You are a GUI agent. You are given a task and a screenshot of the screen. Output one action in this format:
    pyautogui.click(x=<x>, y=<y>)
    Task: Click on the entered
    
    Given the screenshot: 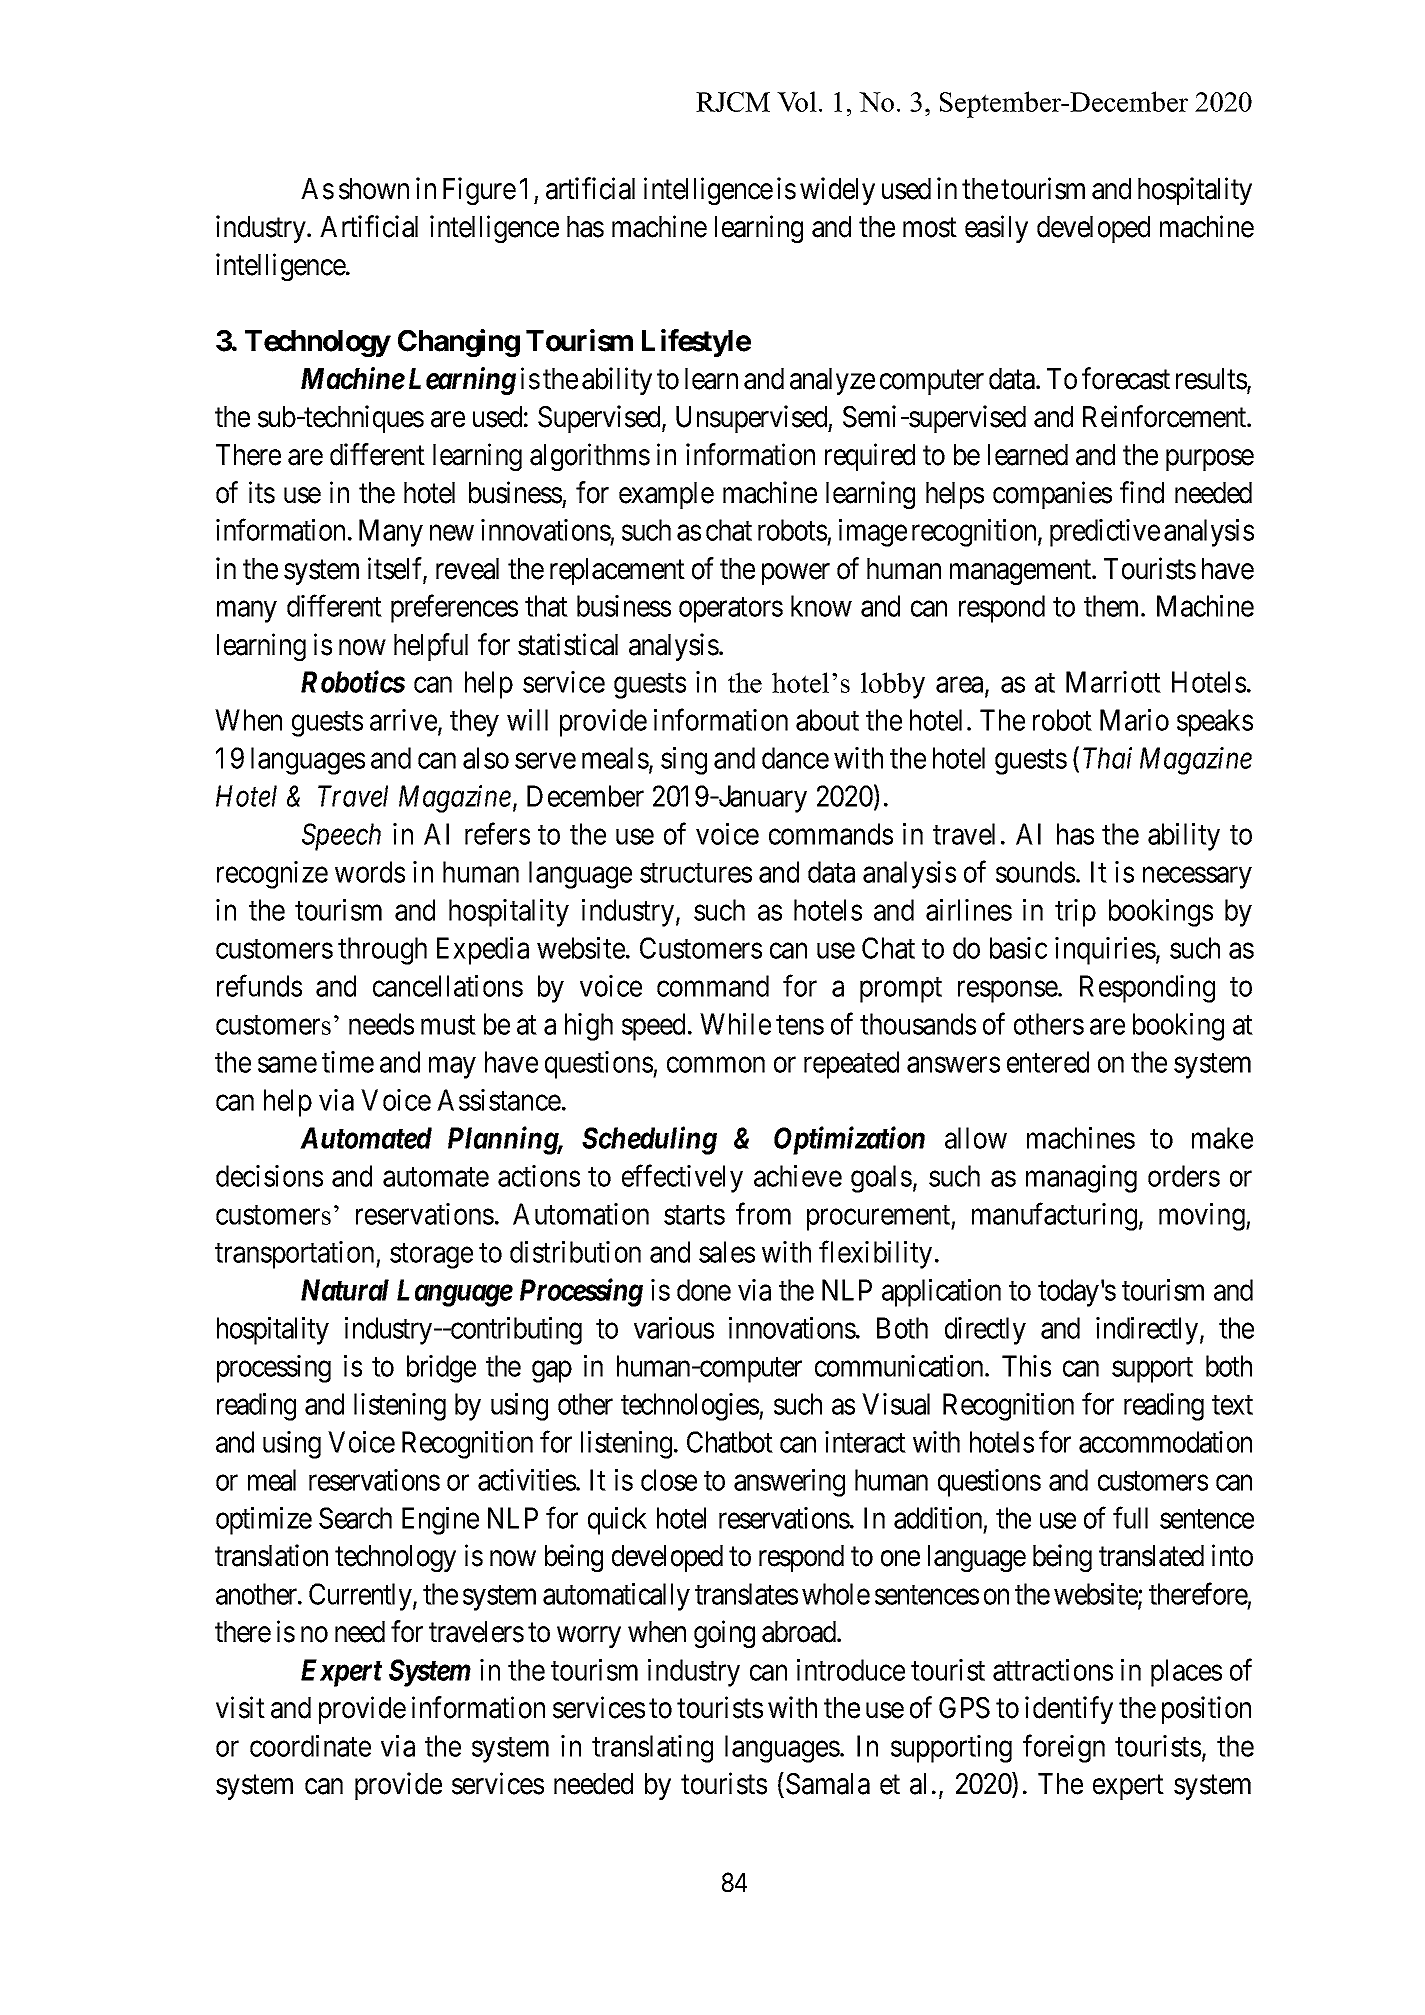 What is the action you would take?
    pyautogui.click(x=1048, y=1062)
